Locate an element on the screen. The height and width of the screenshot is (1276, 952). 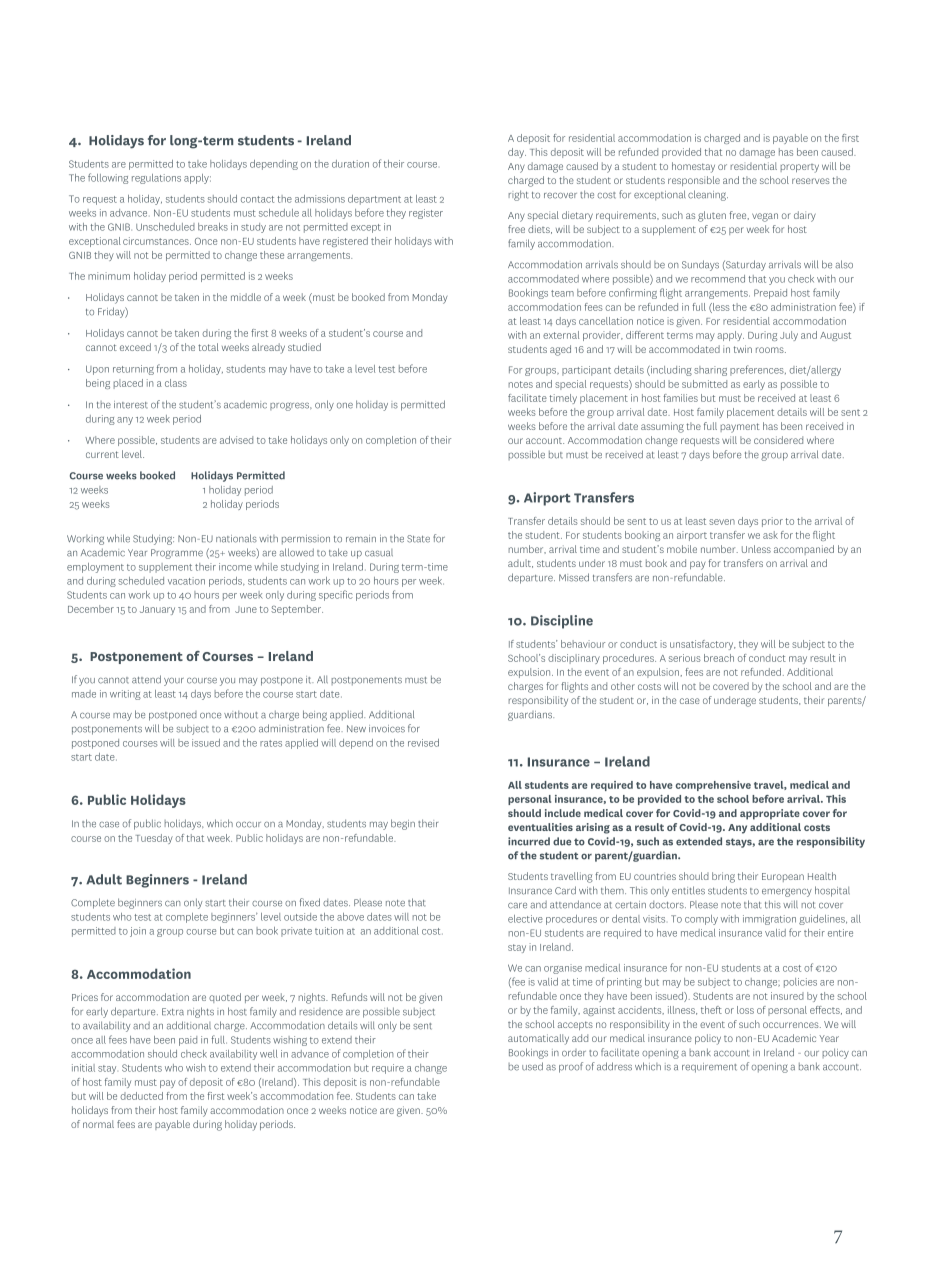
revised is located at coordinates (423, 743).
